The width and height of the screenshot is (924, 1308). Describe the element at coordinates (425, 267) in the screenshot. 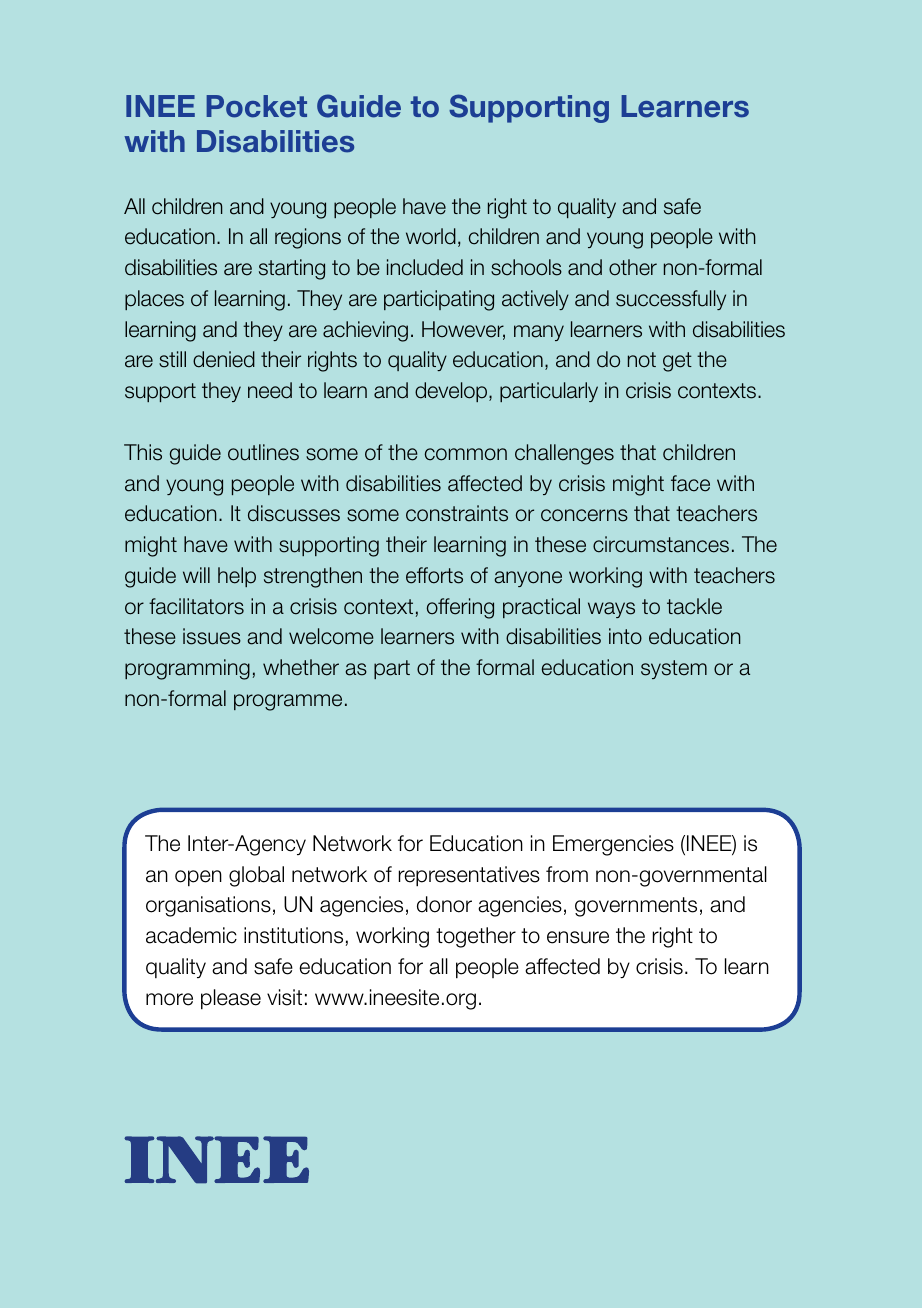

I see `included` at that location.
